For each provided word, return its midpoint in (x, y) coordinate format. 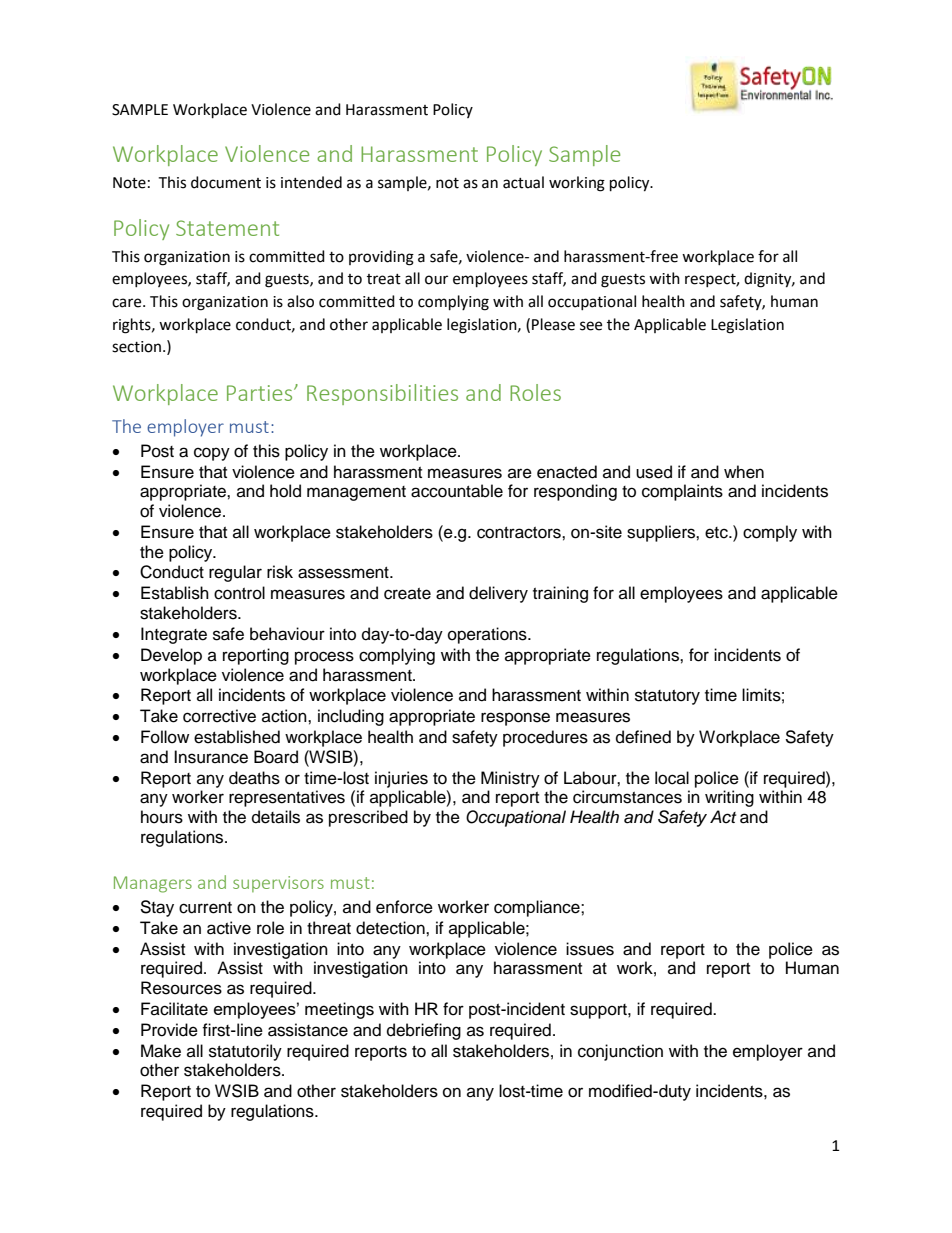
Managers (153, 884)
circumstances (627, 797)
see (591, 326)
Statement (227, 228)
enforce (404, 907)
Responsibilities (382, 394)
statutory (667, 697)
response (515, 719)
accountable (457, 491)
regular (235, 573)
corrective (219, 716)
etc (717, 533)
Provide (169, 1030)
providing (381, 258)
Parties (261, 393)
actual (523, 182)
